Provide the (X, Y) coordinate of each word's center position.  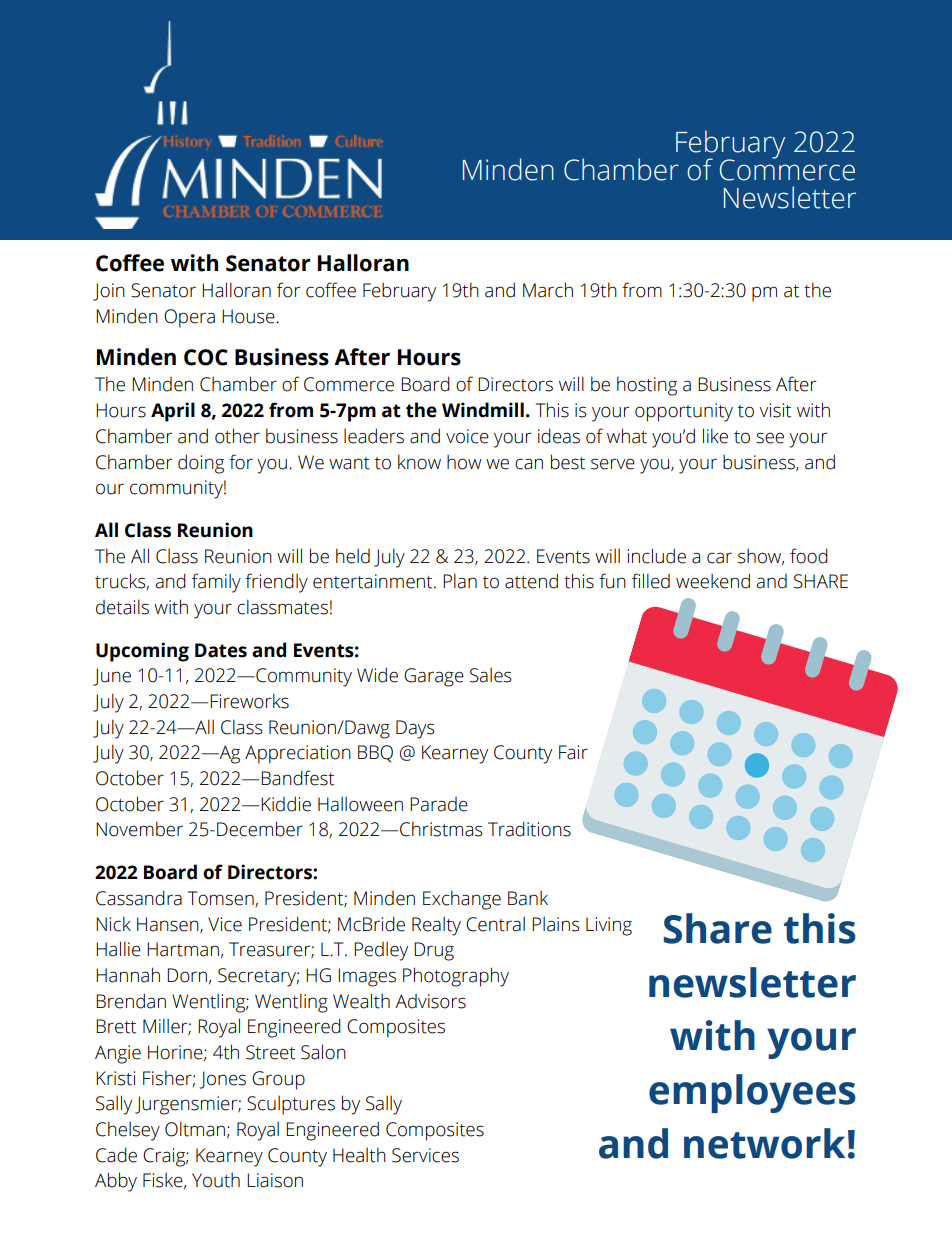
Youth (216, 1180)
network (764, 1143)
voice (467, 436)
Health (359, 1155)
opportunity (684, 412)
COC (206, 357)
